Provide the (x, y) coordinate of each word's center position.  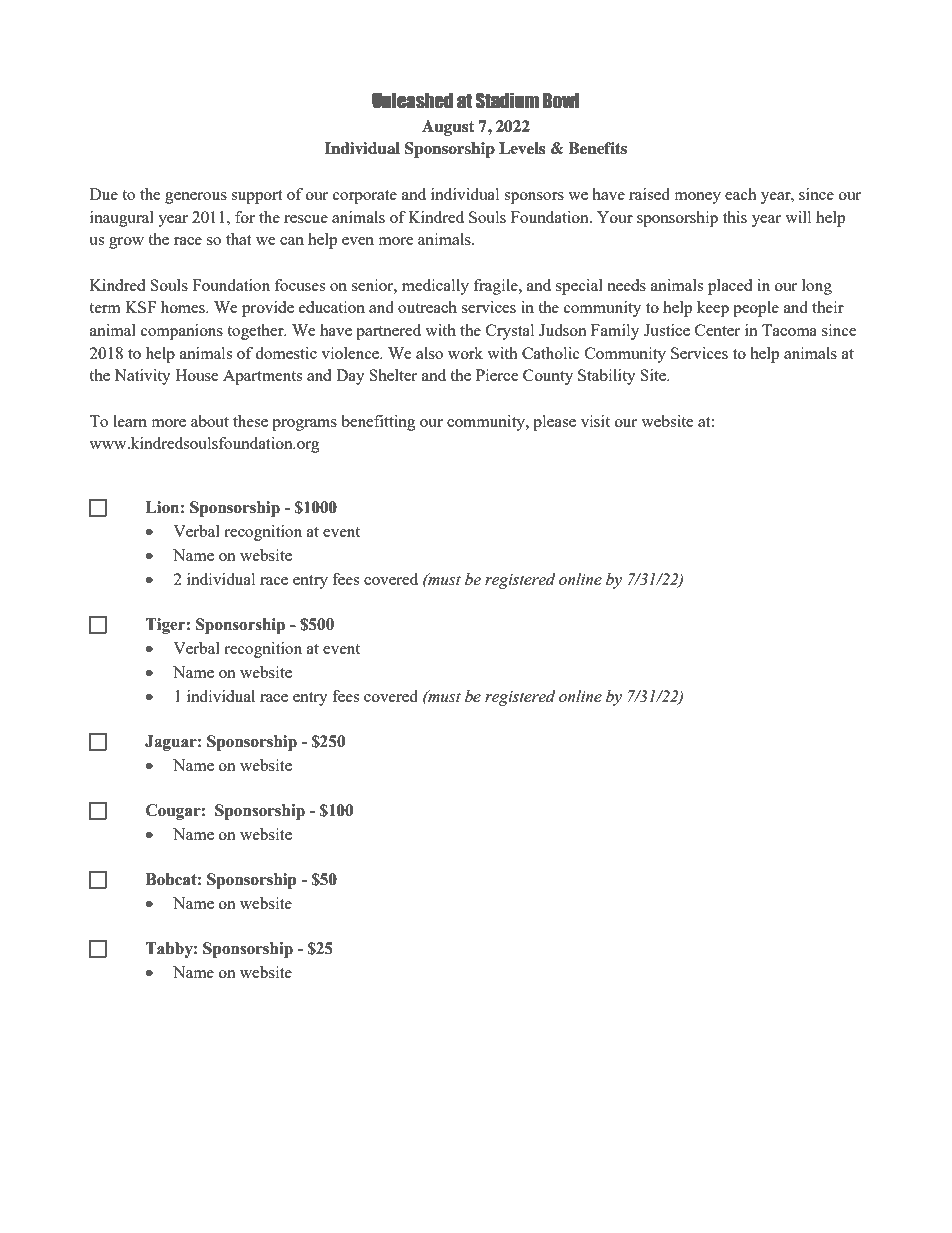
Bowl (561, 101)
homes (184, 307)
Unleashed (412, 101)
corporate (365, 197)
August (448, 128)
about (210, 421)
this (735, 217)
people (756, 309)
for (245, 217)
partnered (388, 332)
